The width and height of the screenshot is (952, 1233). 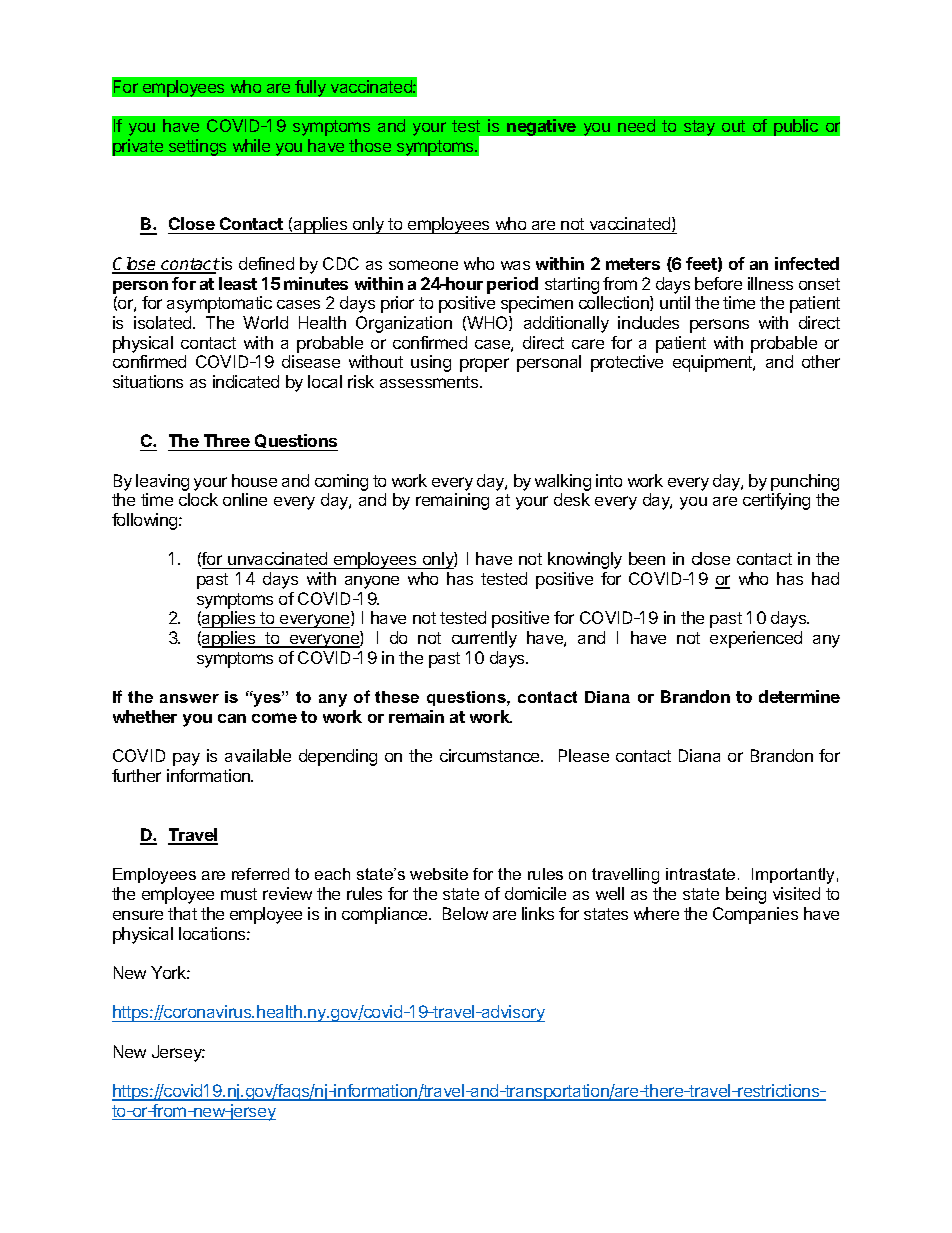 What do you see at coordinates (799, 696) in the screenshot?
I see `determine` at bounding box center [799, 696].
